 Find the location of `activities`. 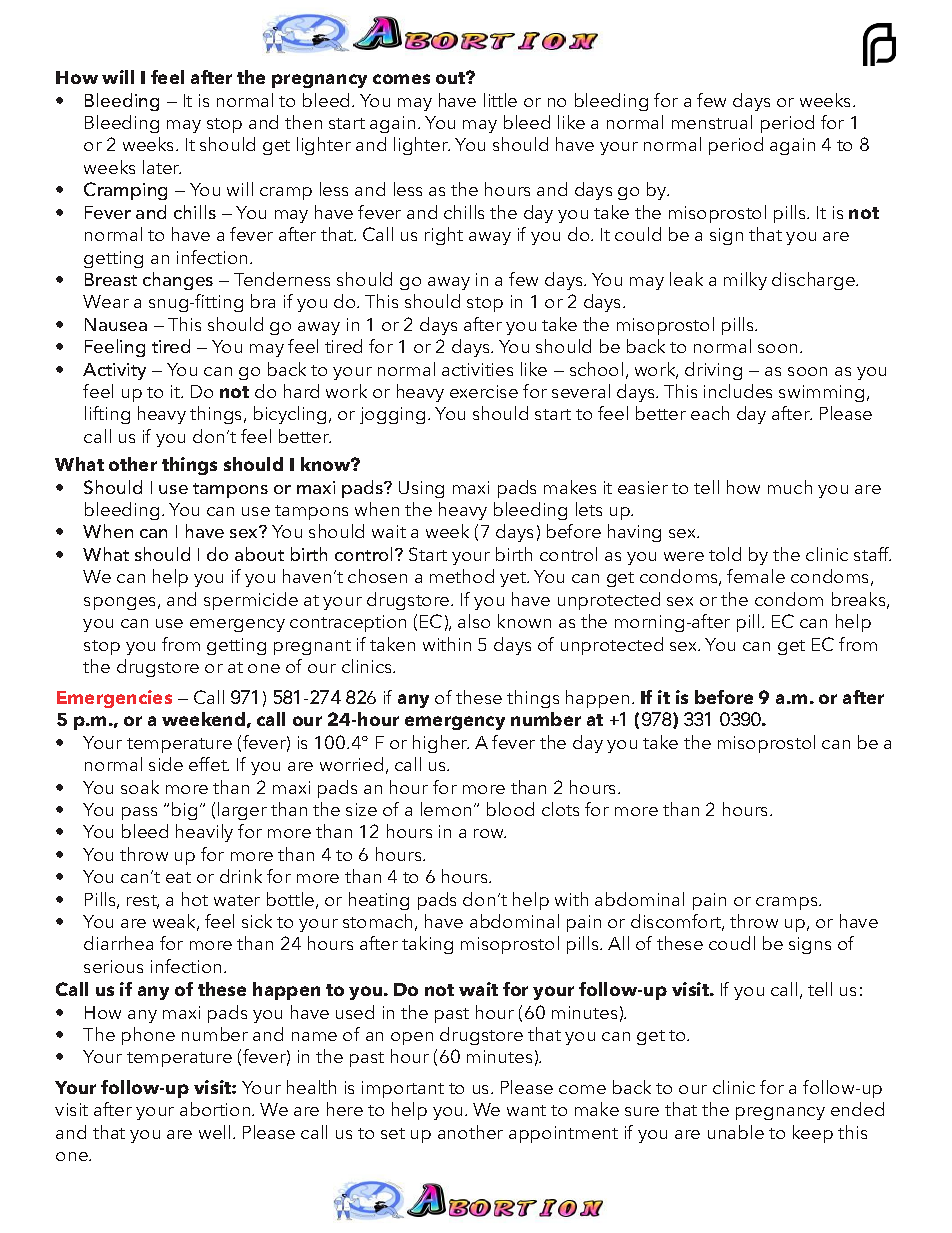

activities is located at coordinates (477, 369).
